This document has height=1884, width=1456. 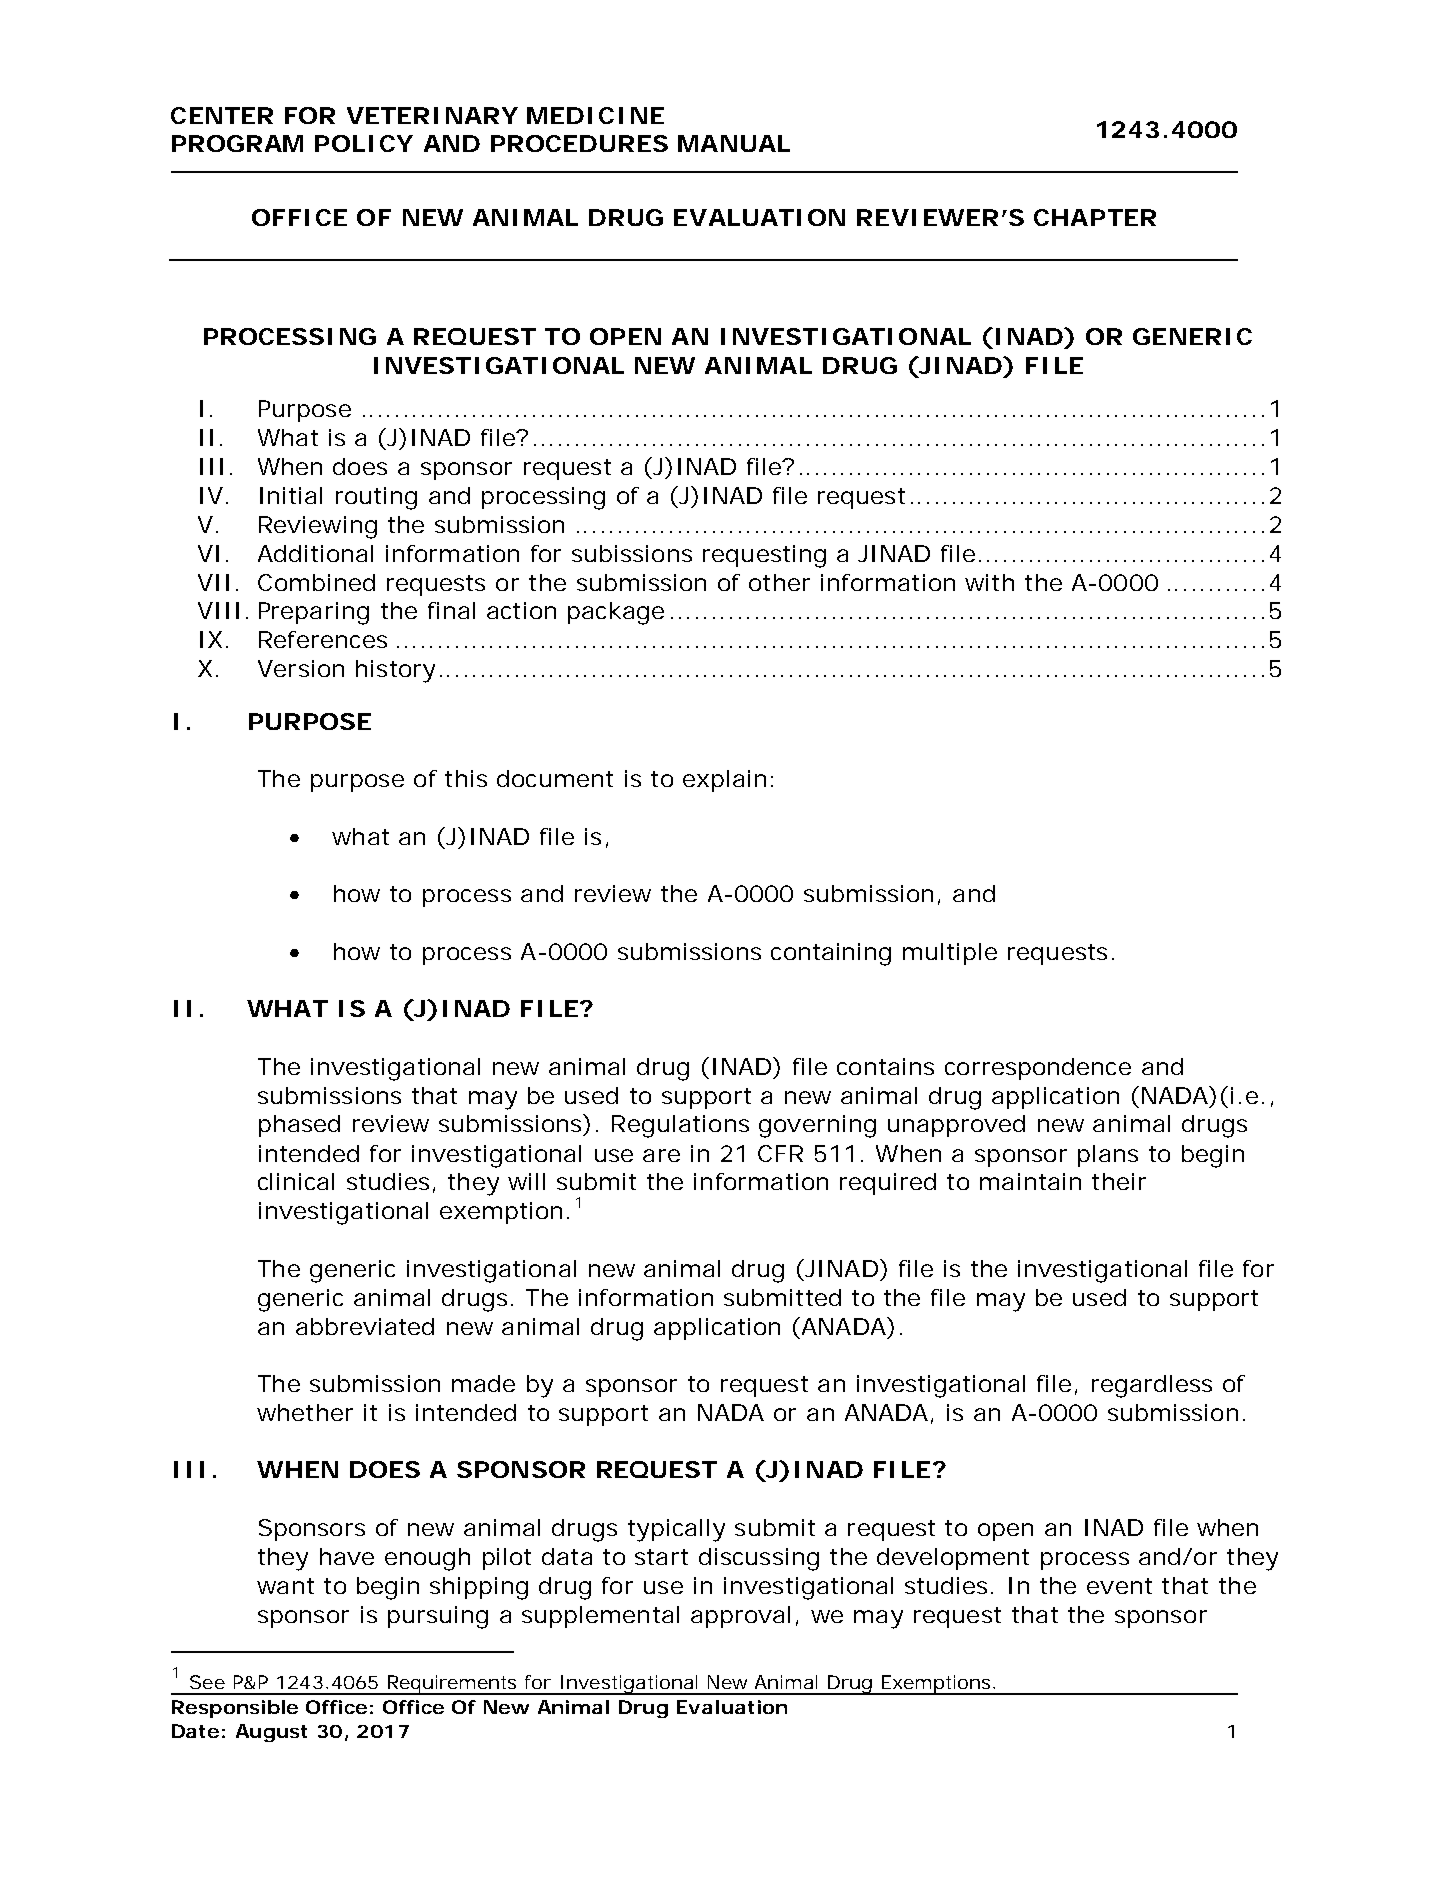 I want to click on explain, so click(x=724, y=781).
